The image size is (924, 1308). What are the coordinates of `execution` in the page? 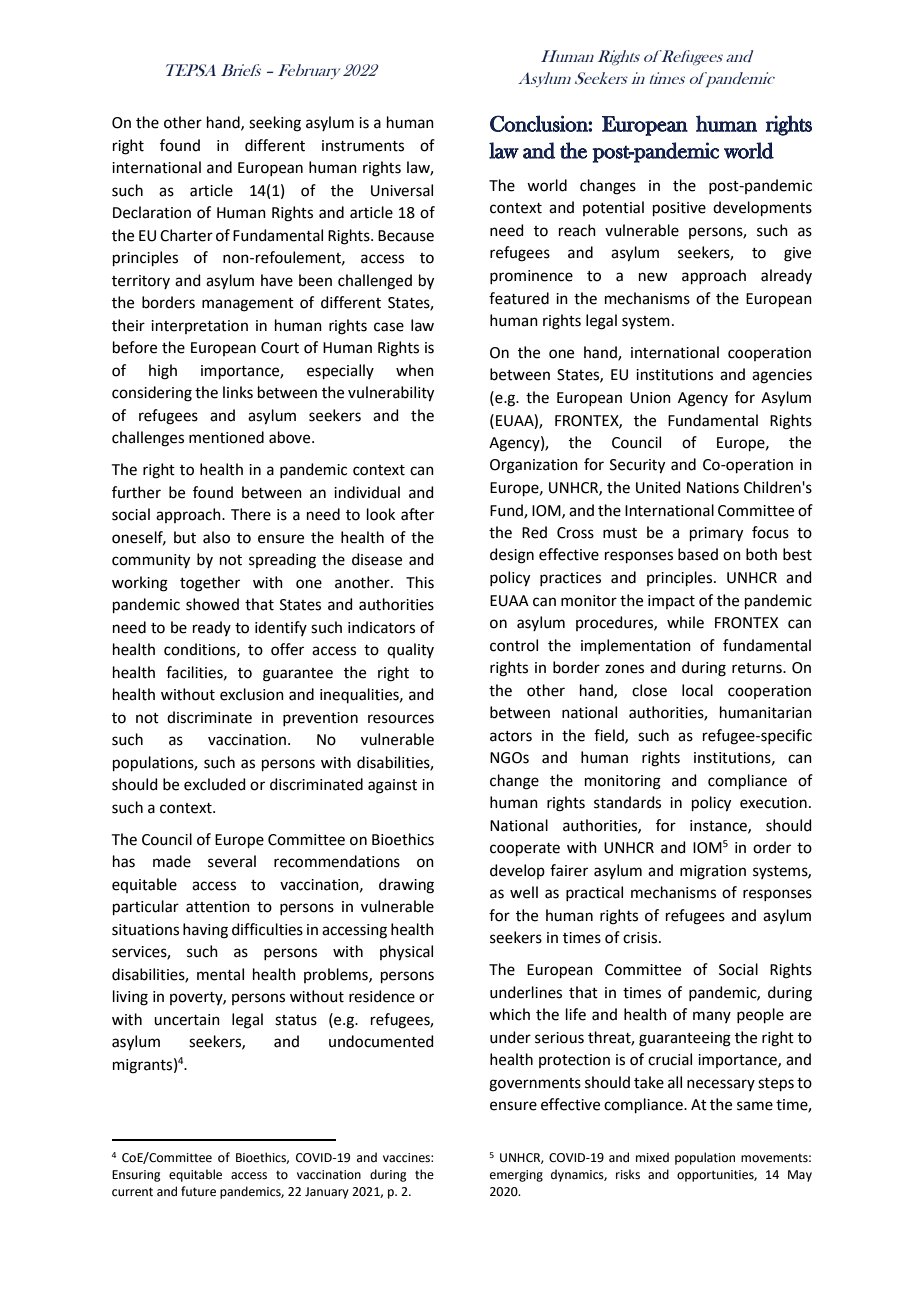 It's located at (773, 803).
